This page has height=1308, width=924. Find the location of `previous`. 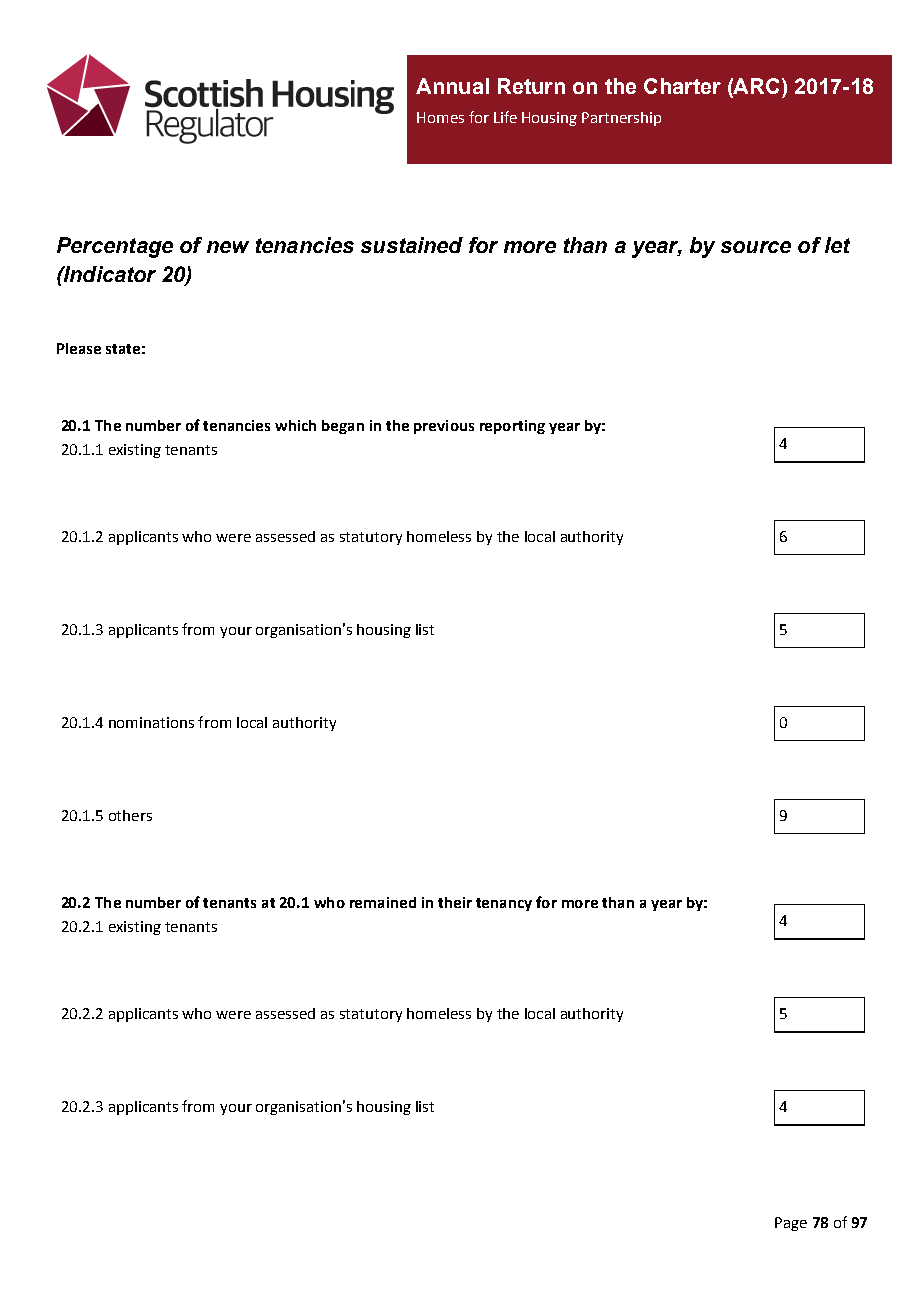

previous is located at coordinates (444, 427).
